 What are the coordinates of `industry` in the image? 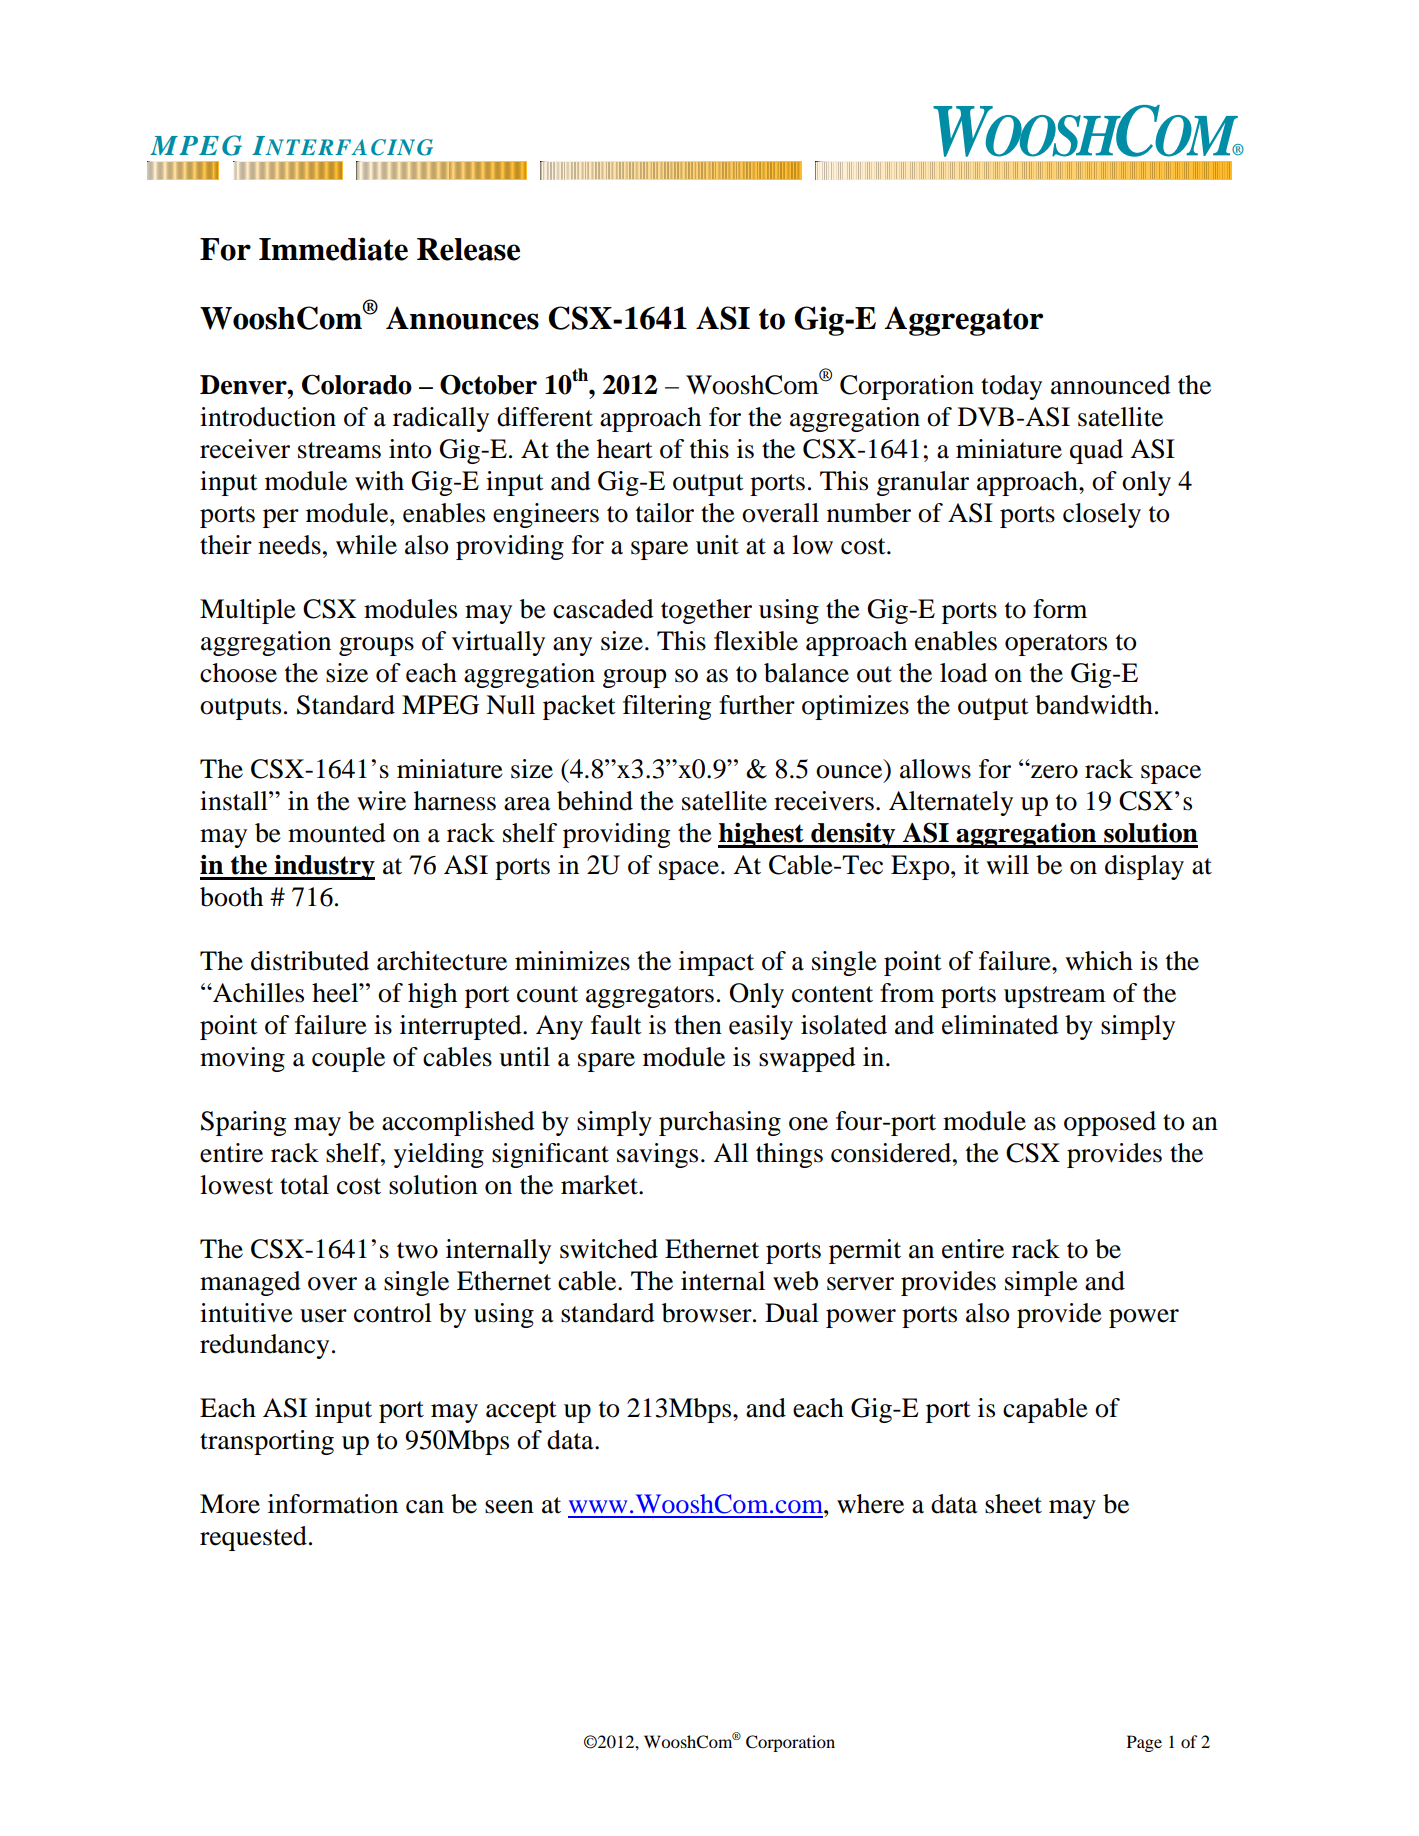 It's located at (324, 867).
